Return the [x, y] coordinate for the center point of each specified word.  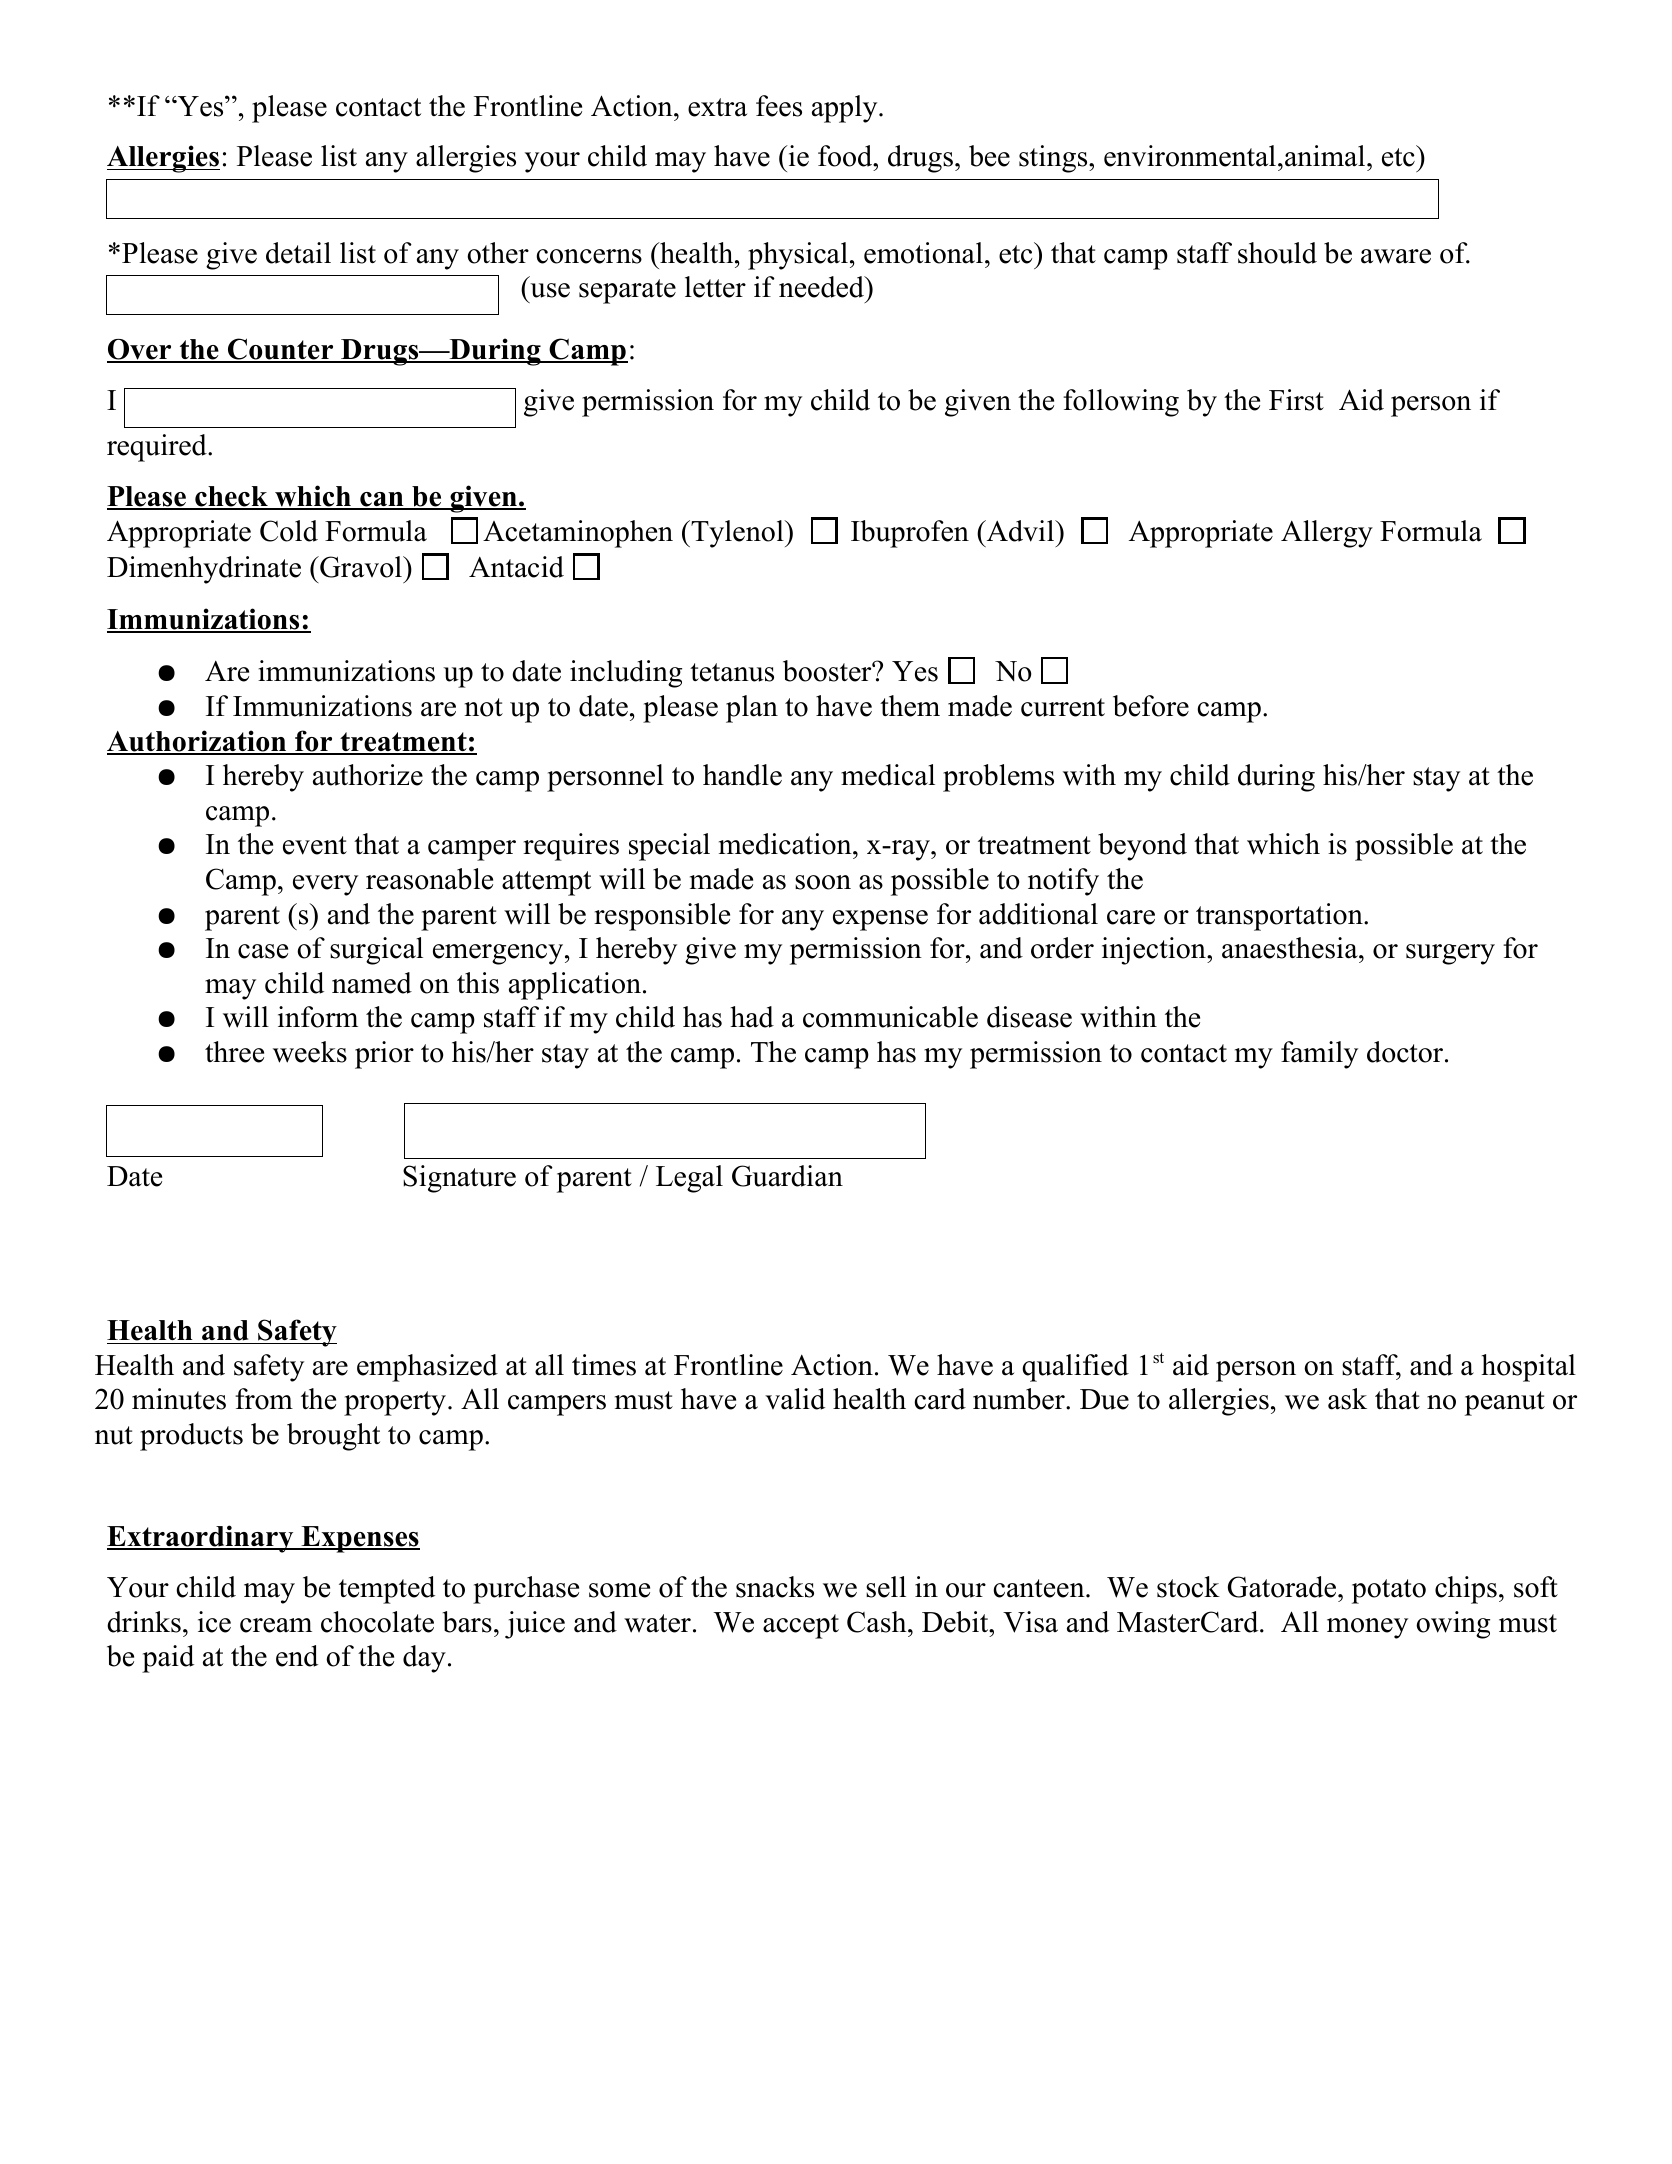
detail [298, 253]
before [1151, 706]
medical [888, 775]
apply [846, 109]
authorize [368, 775]
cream [276, 1625]
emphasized [427, 1368]
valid [795, 1399]
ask [1347, 1399]
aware [1396, 256]
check [231, 497]
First [1296, 400]
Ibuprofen [910, 534]
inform [318, 1017]
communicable [890, 1017]
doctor [1406, 1052]
